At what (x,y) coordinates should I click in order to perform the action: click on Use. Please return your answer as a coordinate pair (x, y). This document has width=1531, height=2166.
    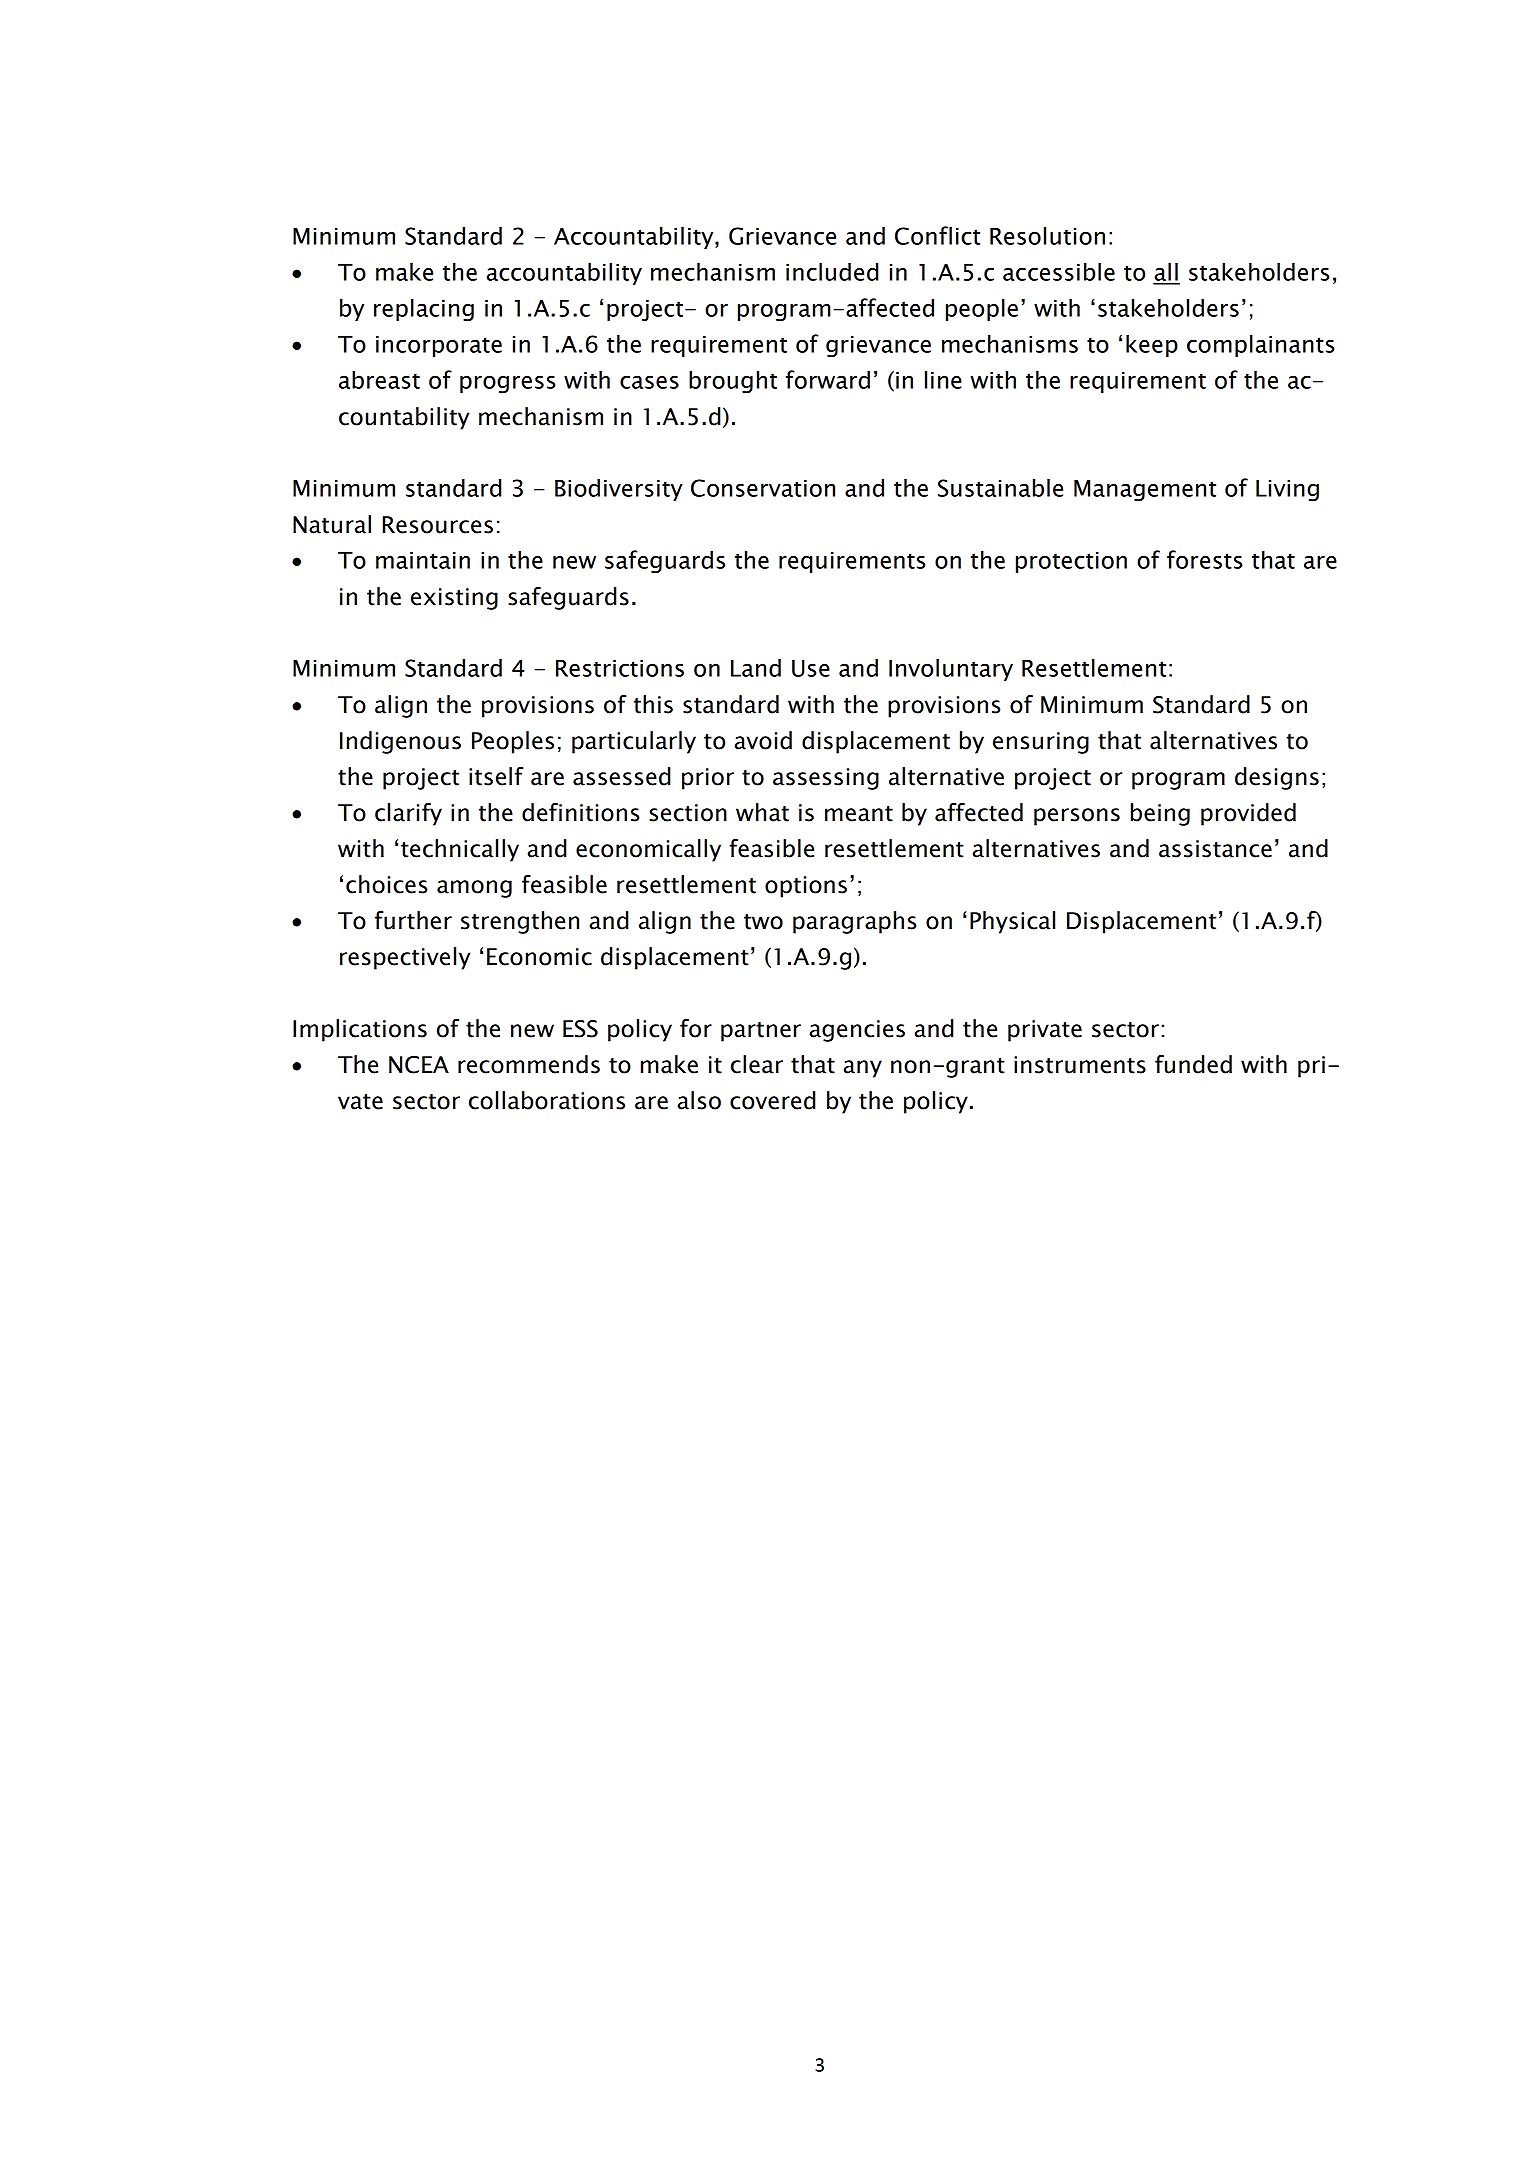
    Looking at the image, I should click on (811, 668).
